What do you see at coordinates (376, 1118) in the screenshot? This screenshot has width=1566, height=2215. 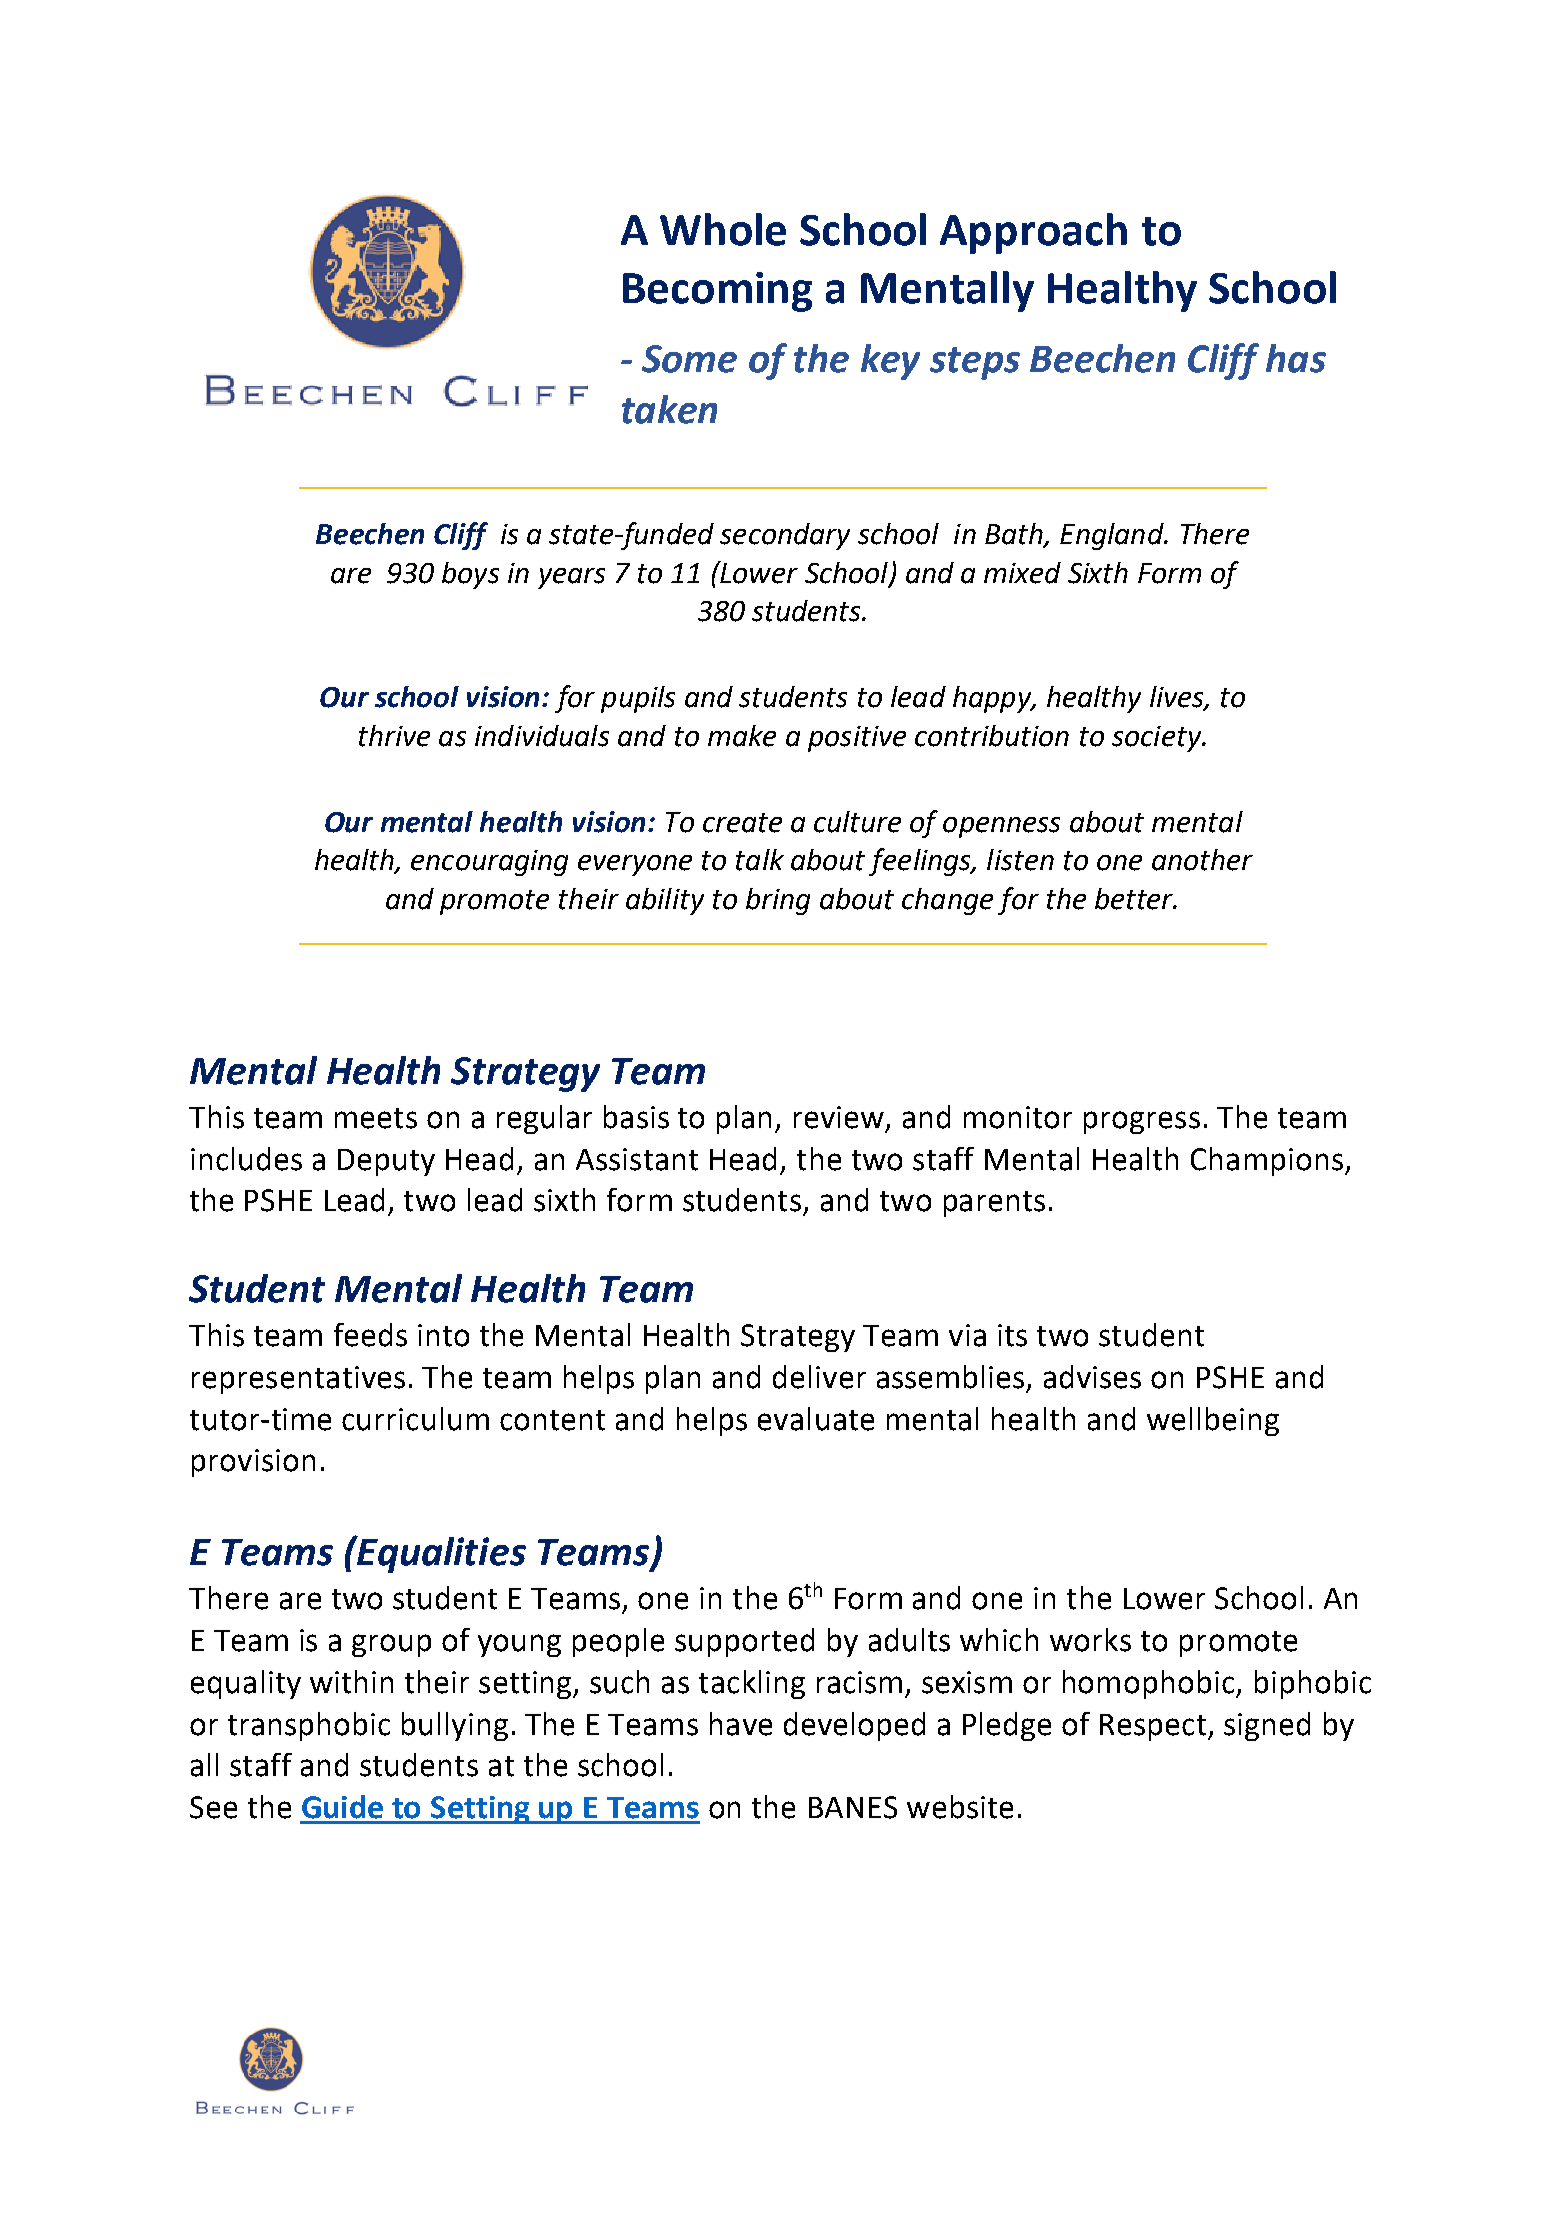 I see `meets` at bounding box center [376, 1118].
